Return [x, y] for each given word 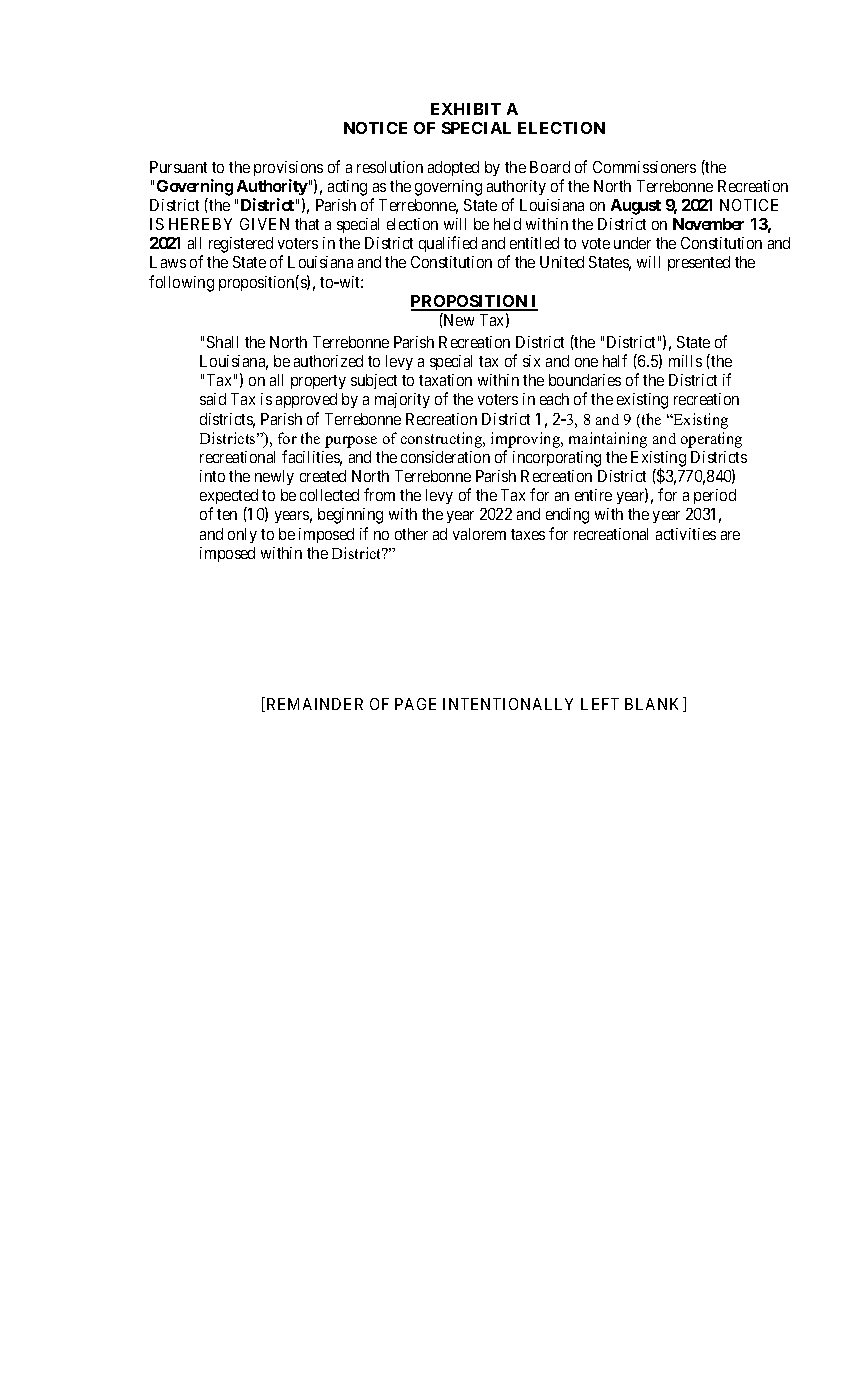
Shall [222, 342]
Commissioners [644, 167]
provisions [288, 168]
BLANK [654, 704]
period [715, 496]
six [531, 361]
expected [229, 498]
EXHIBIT [466, 109]
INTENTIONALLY [508, 704]
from [379, 494]
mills [685, 361]
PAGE [415, 704]
